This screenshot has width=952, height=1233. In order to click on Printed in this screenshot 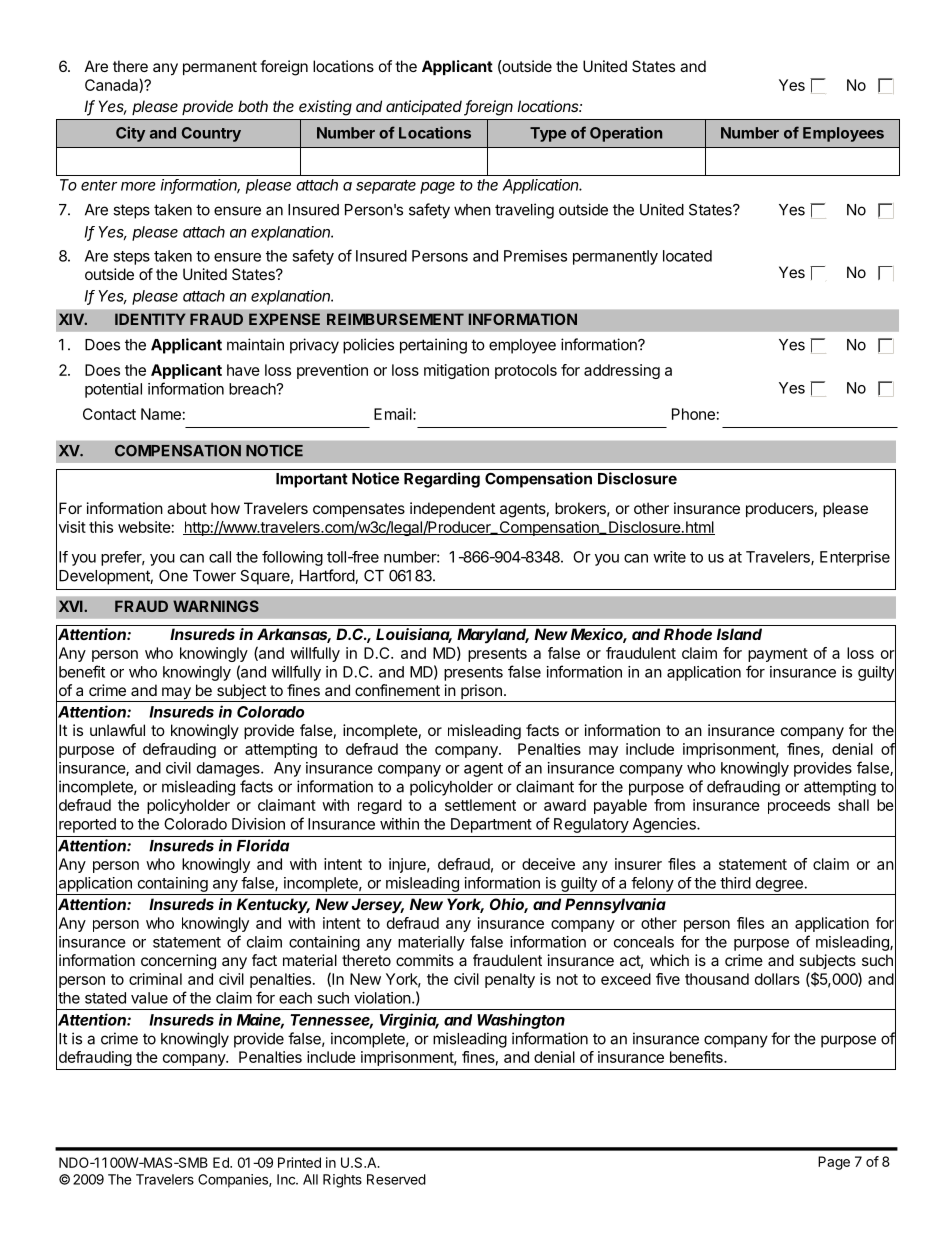, I will do `click(299, 1162)`.
